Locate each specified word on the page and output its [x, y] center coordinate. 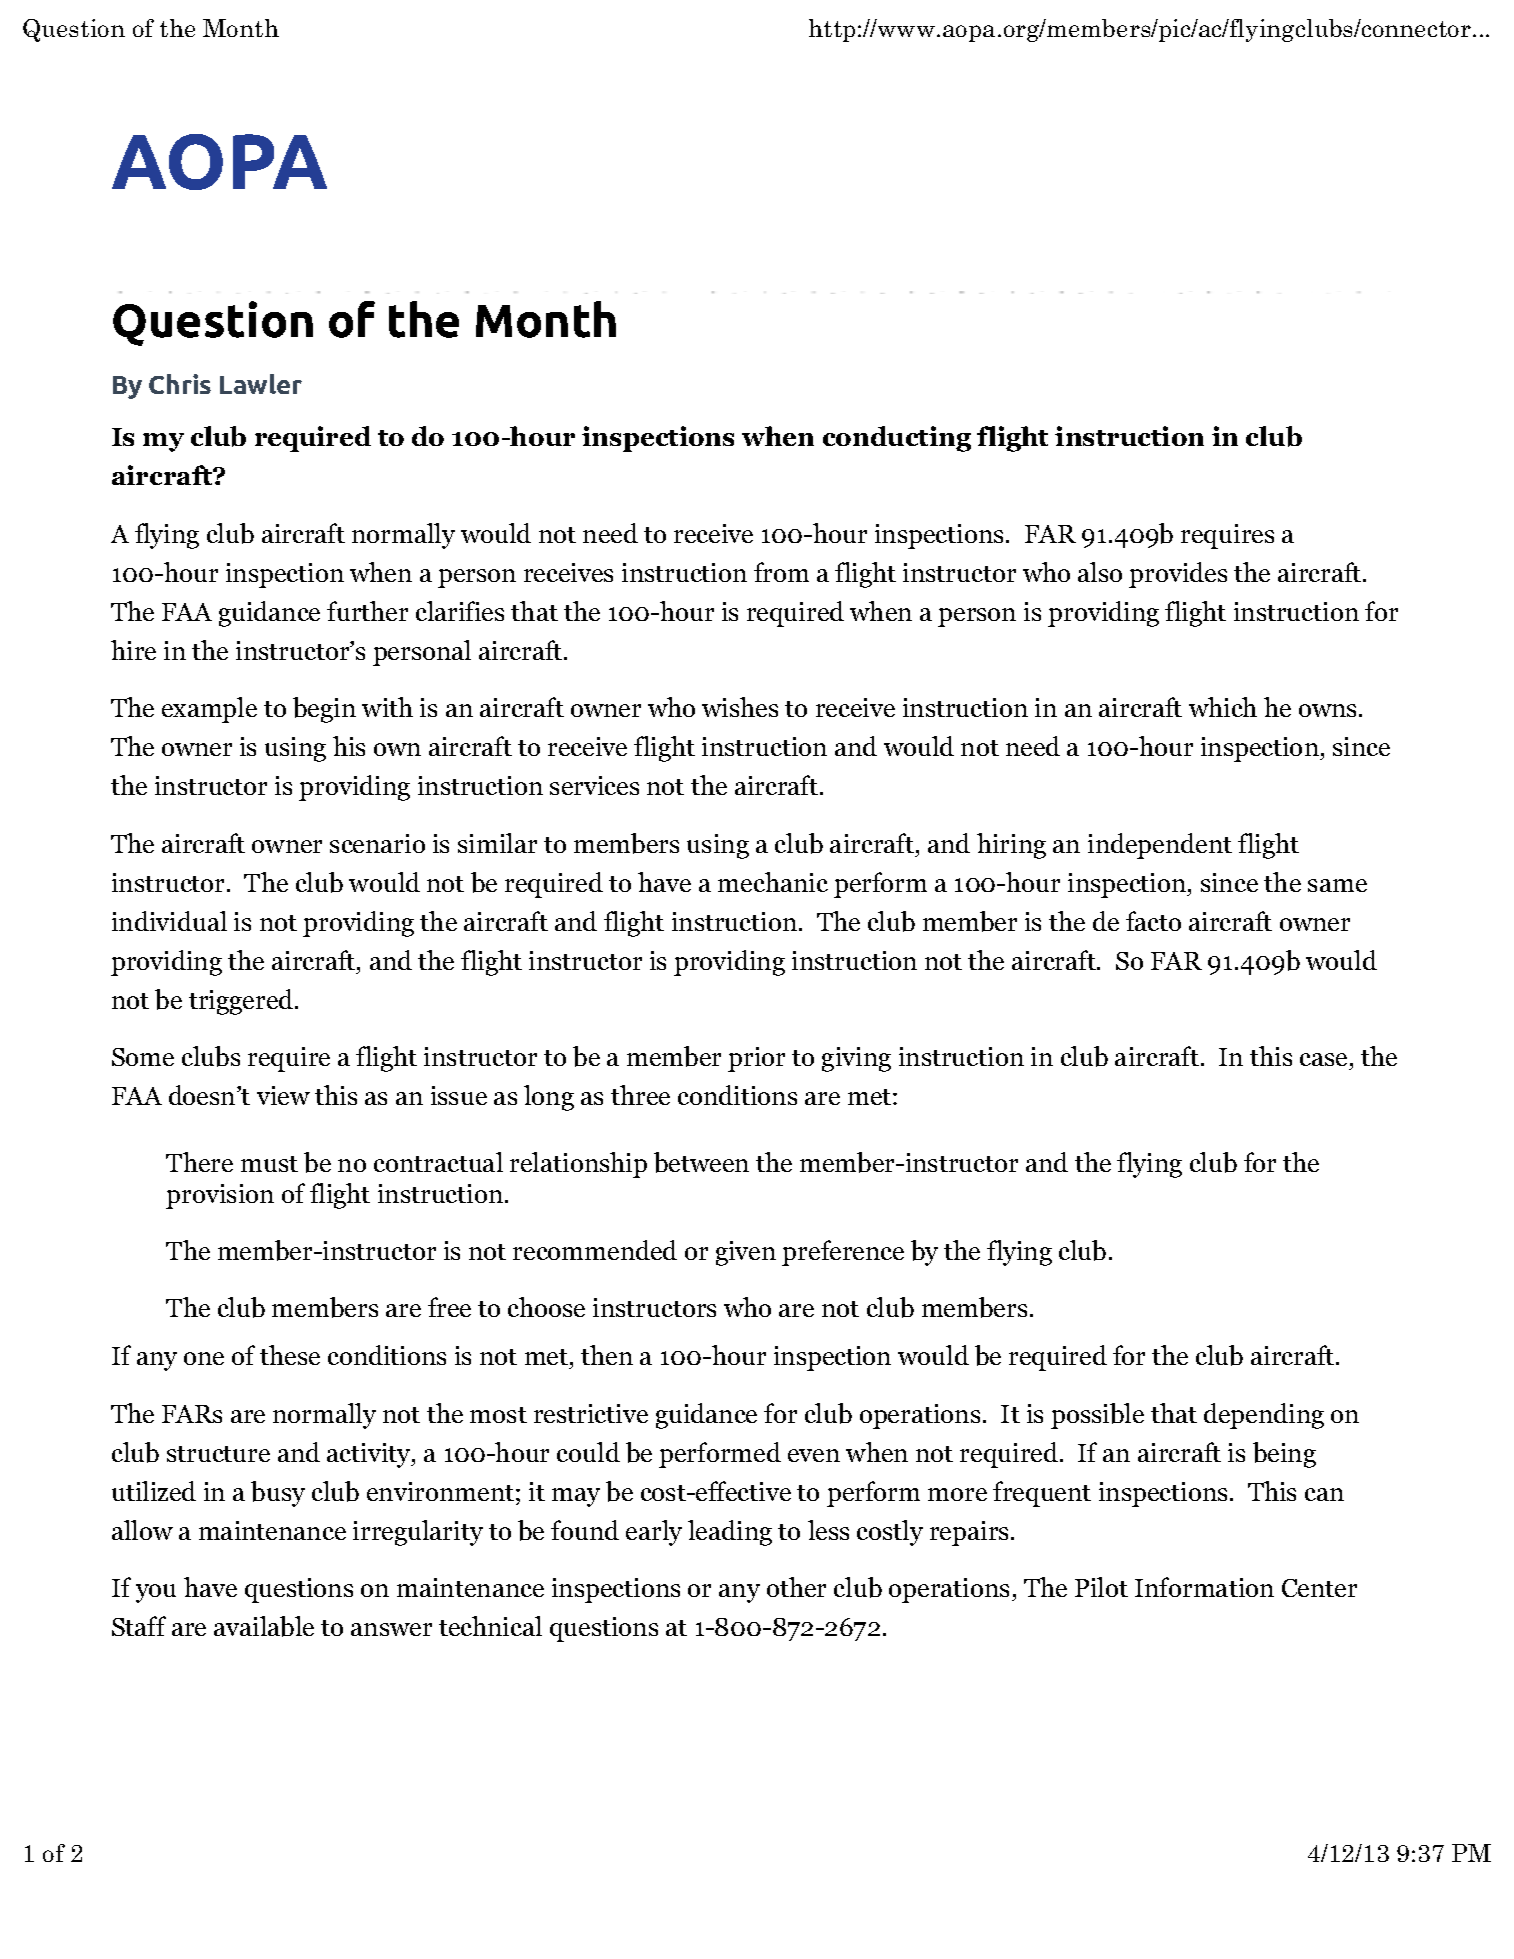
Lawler [261, 384]
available [264, 1626]
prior [756, 1059]
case [1323, 1059]
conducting [897, 439]
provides [1178, 575]
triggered [242, 1002]
